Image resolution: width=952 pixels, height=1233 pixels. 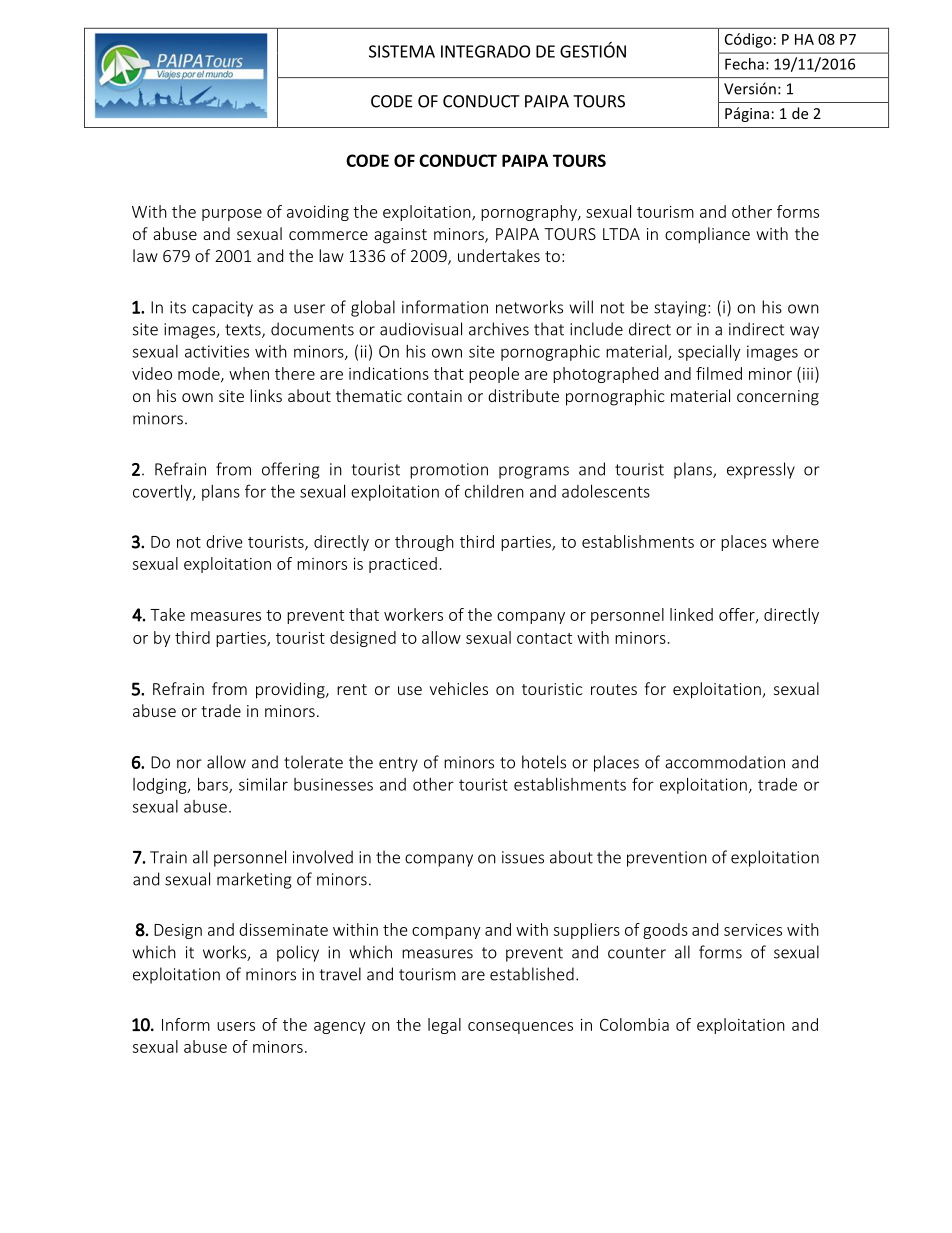 I want to click on accommodation, so click(x=725, y=762).
